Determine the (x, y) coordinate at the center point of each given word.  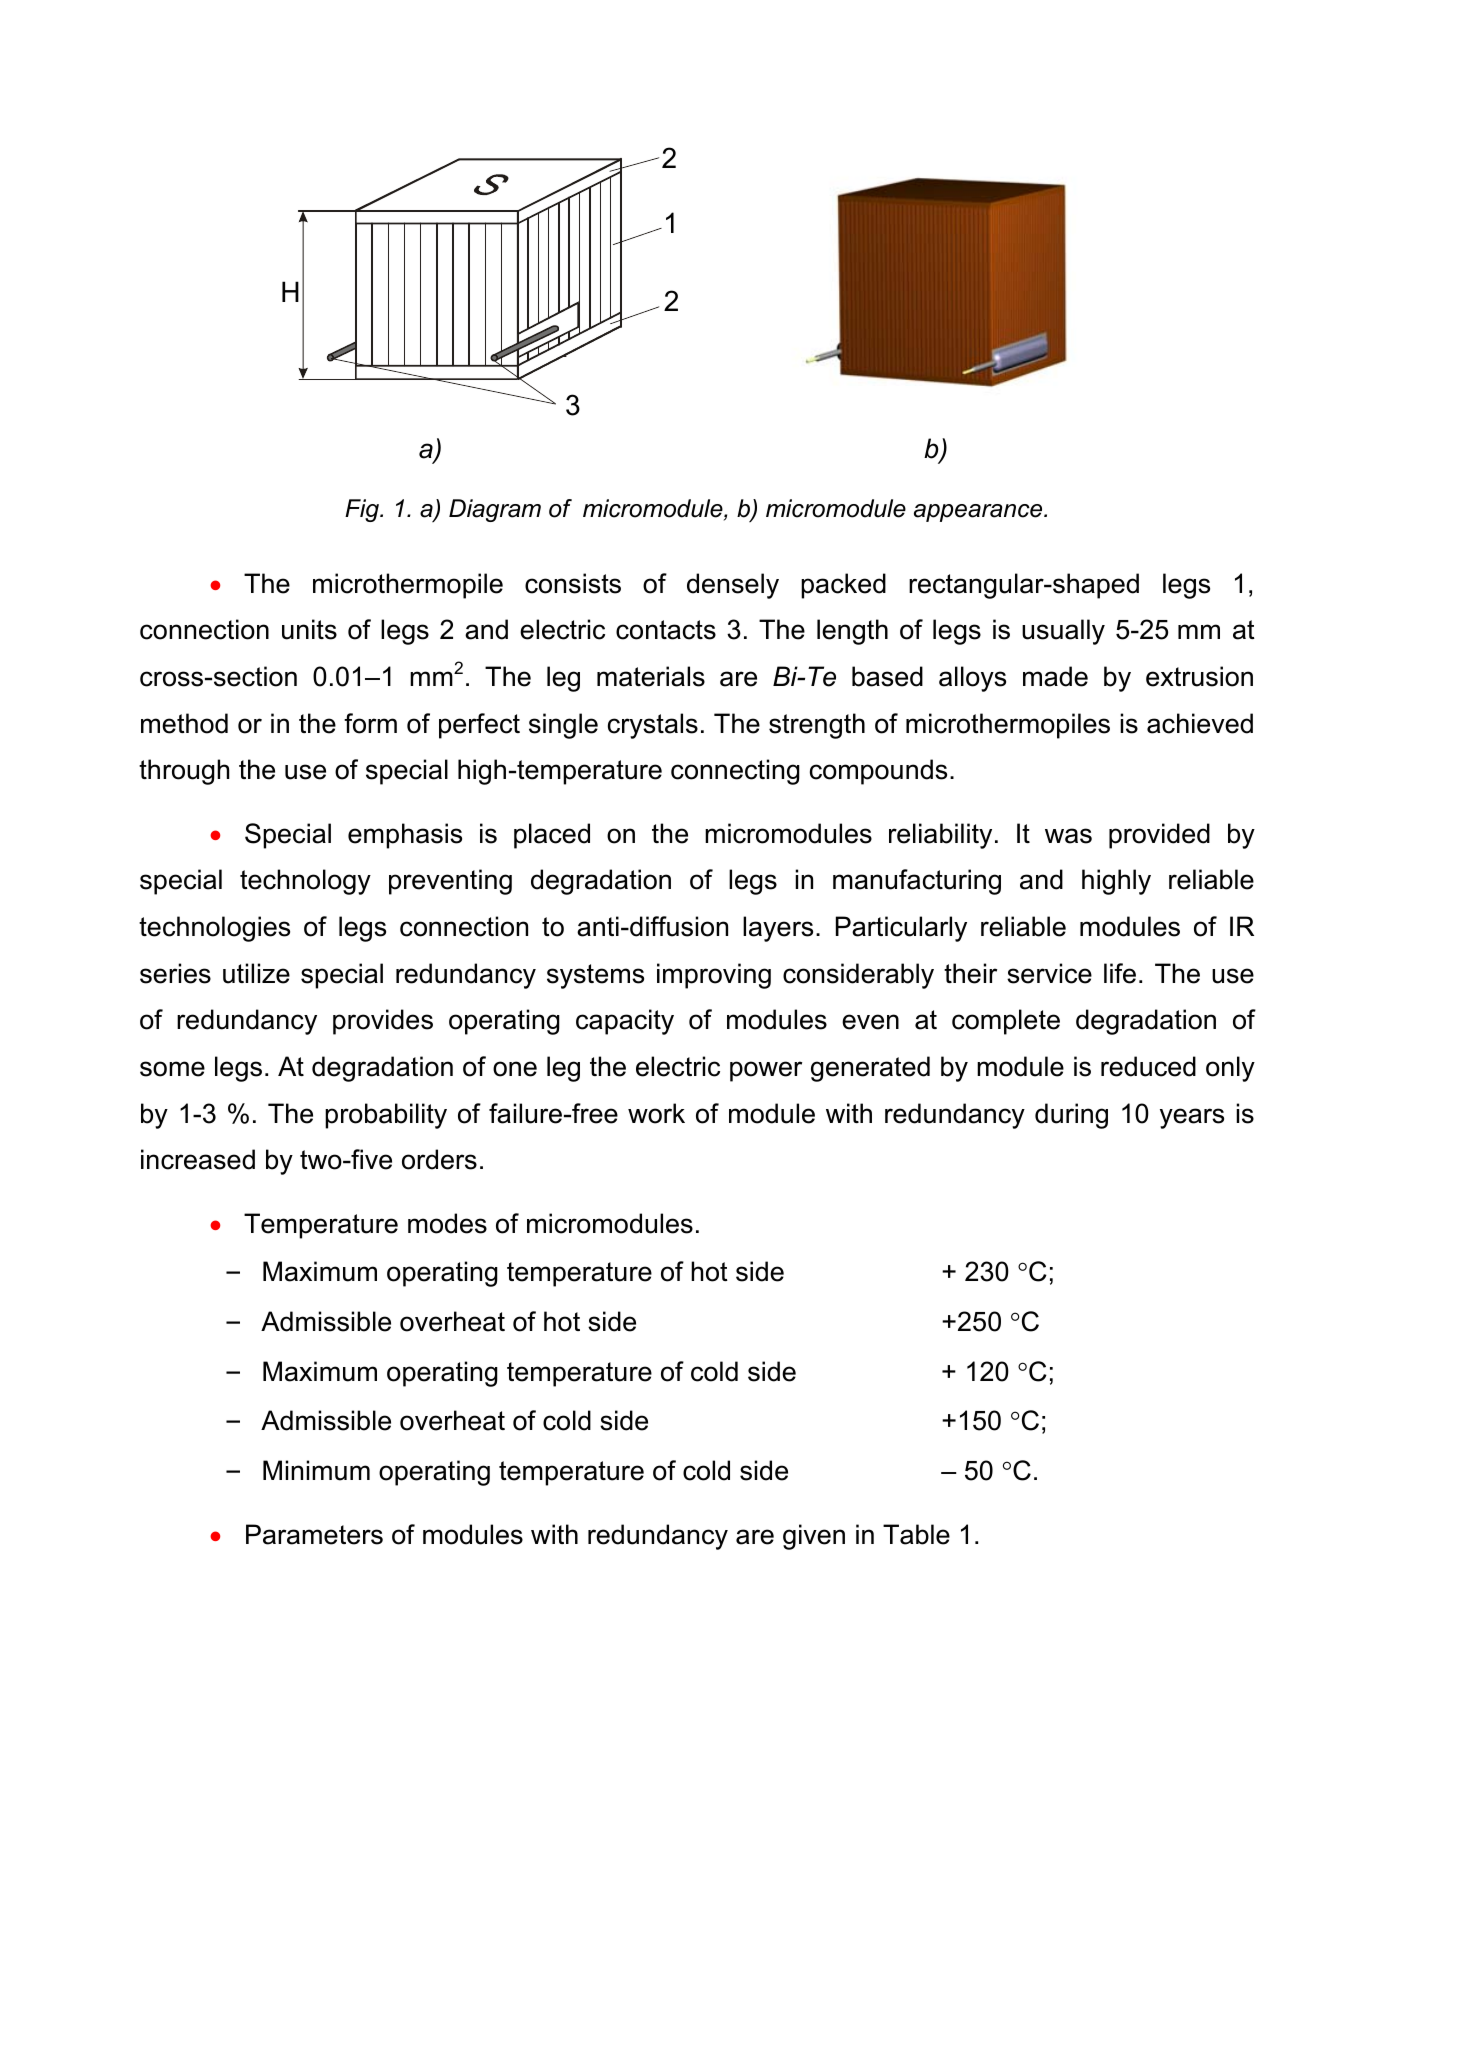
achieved (1200, 723)
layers (778, 929)
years (1192, 1118)
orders (439, 1159)
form (370, 723)
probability (386, 1116)
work (656, 1113)
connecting (735, 772)
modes (447, 1223)
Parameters (314, 1534)
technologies (214, 929)
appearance (979, 513)
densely (733, 586)
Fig (363, 510)
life (1120, 973)
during (1071, 1116)
